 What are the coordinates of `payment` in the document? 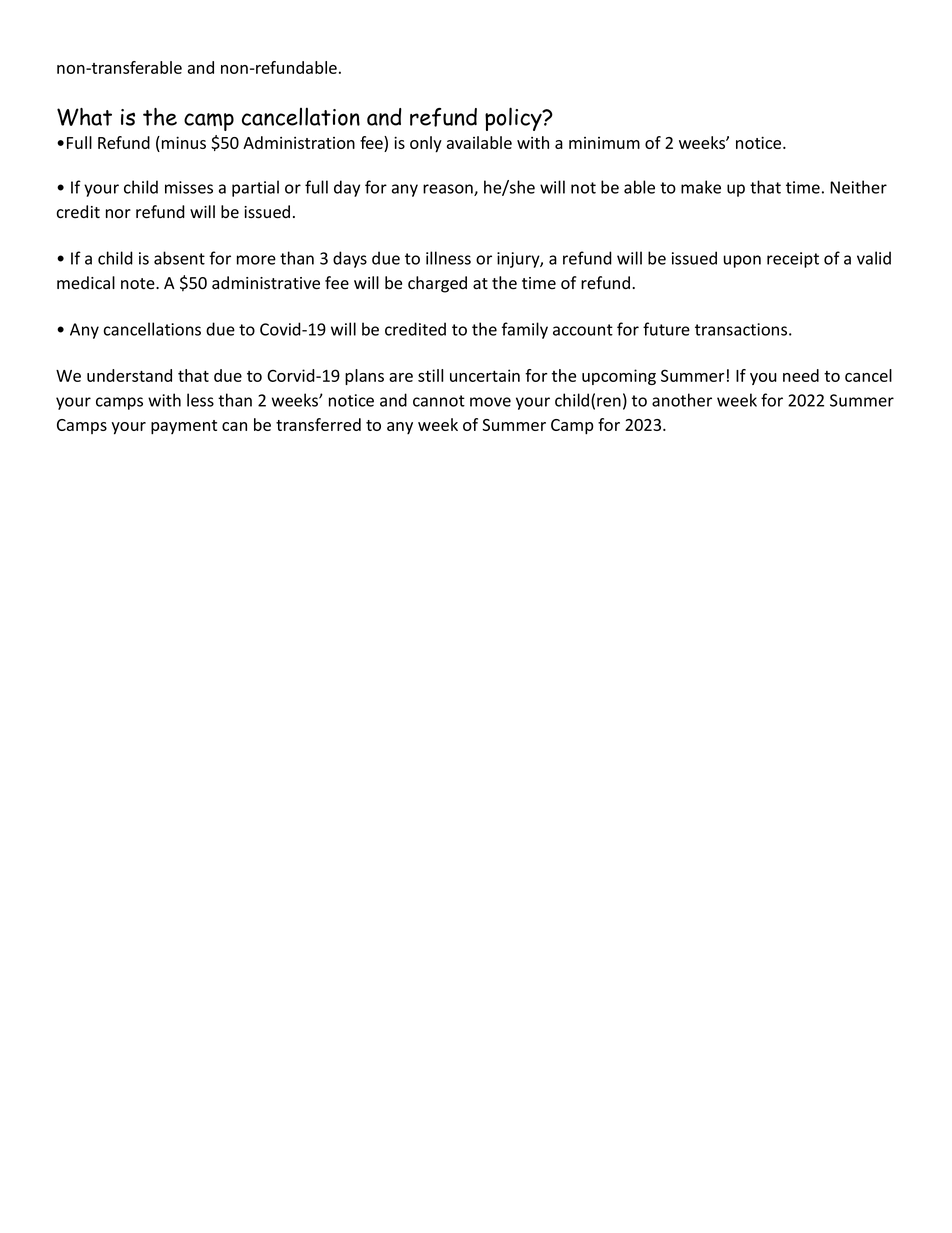 It's located at (184, 427).
